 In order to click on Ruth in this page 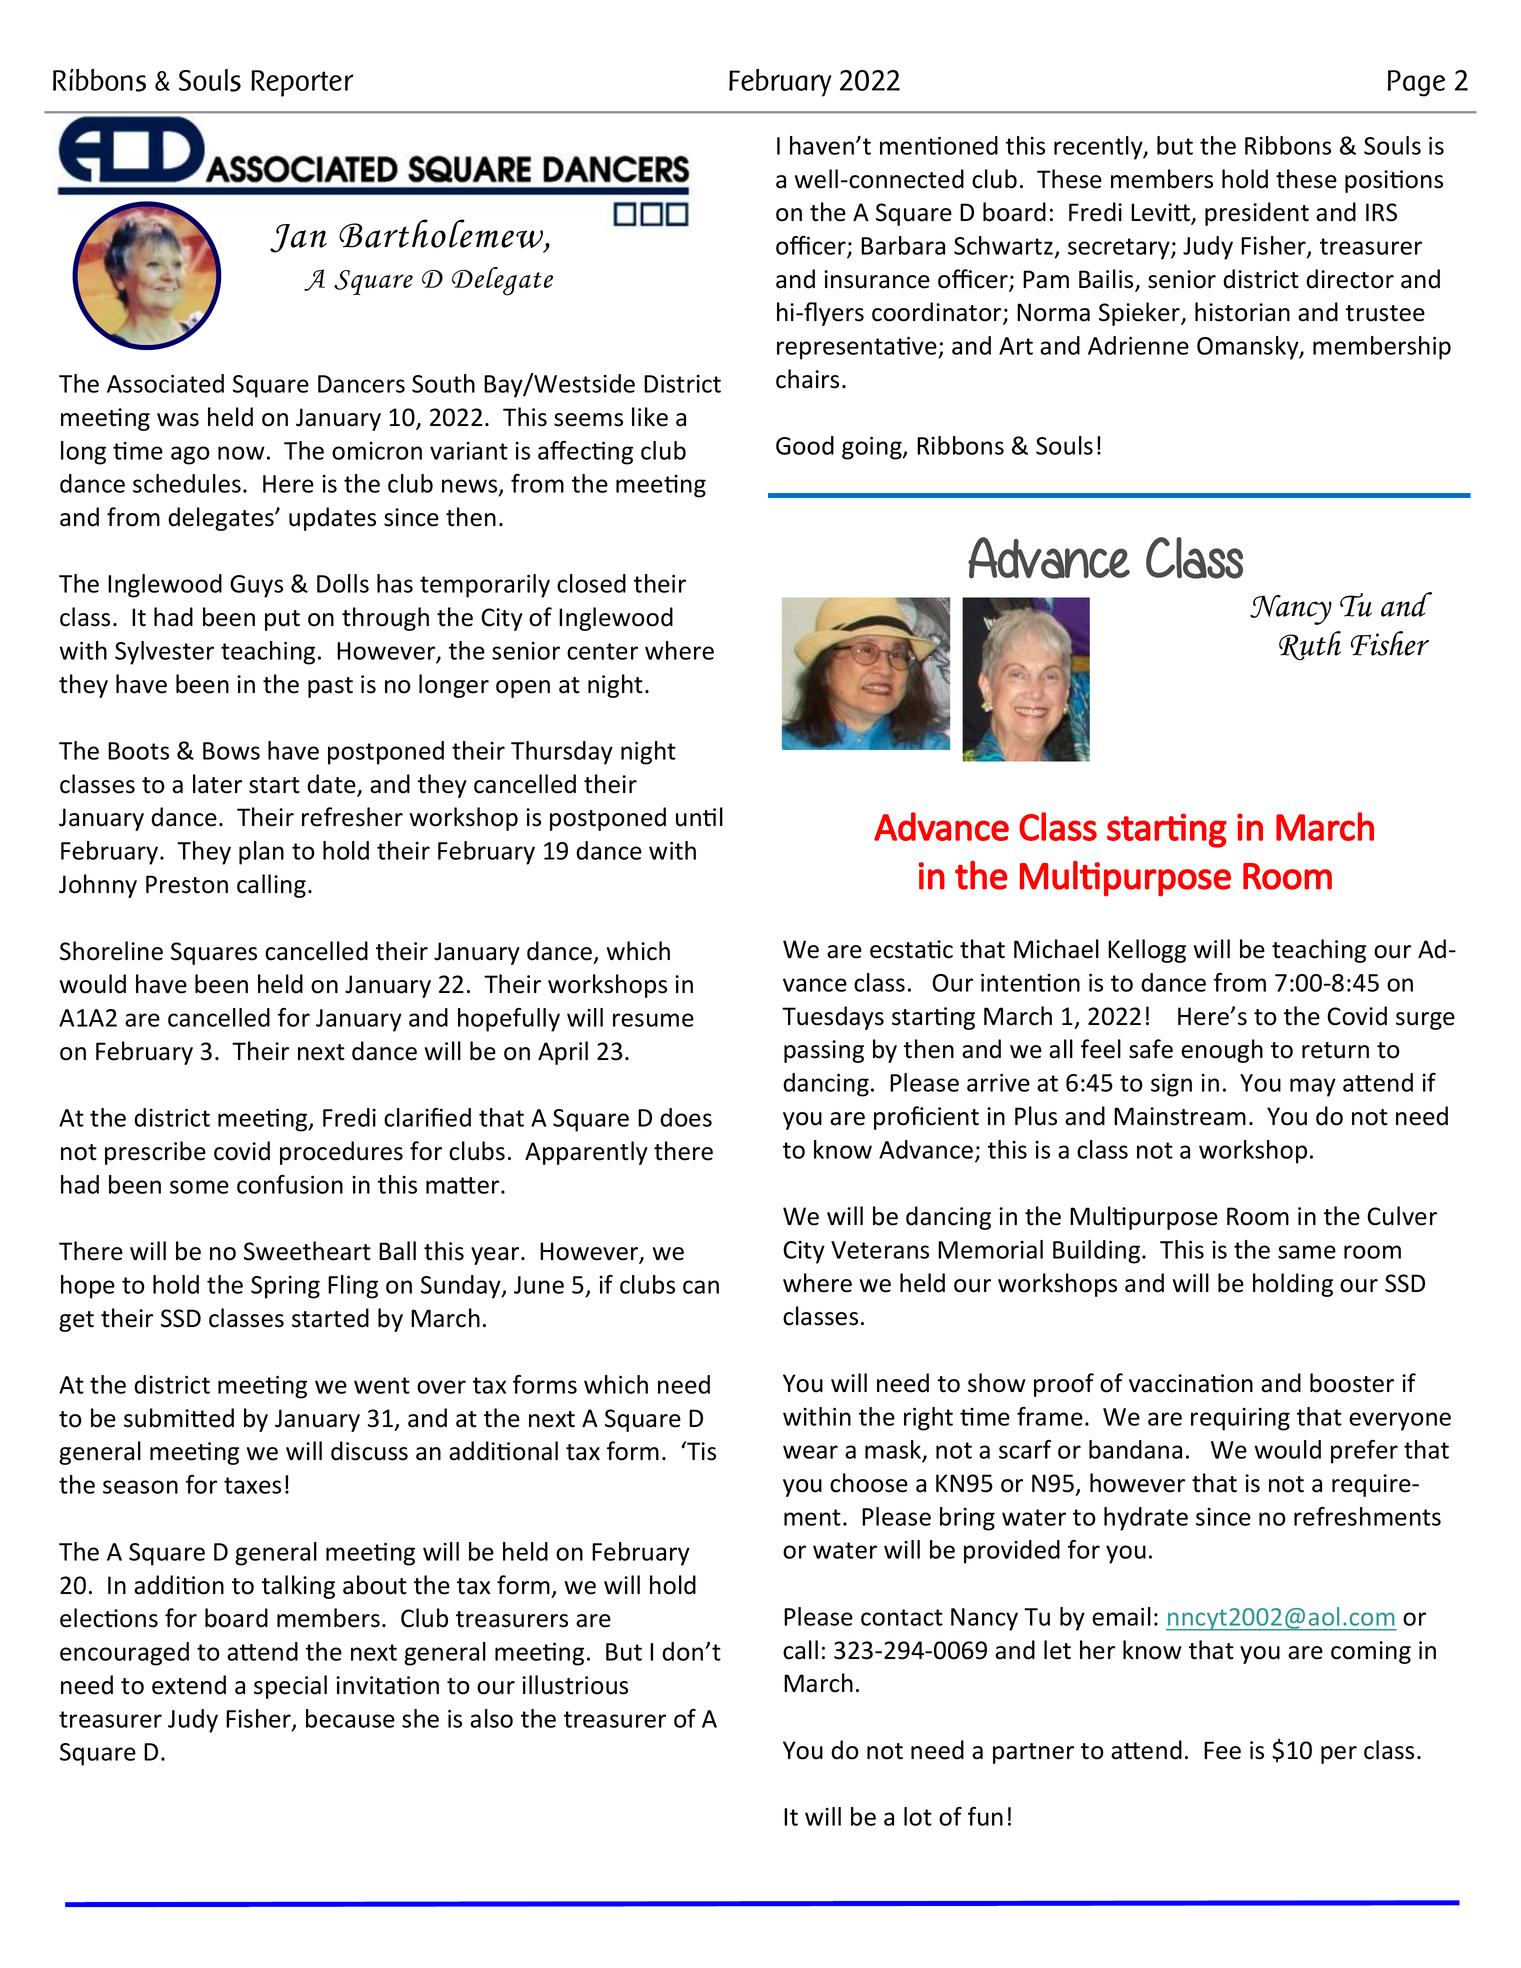, I will do `click(1310, 646)`.
